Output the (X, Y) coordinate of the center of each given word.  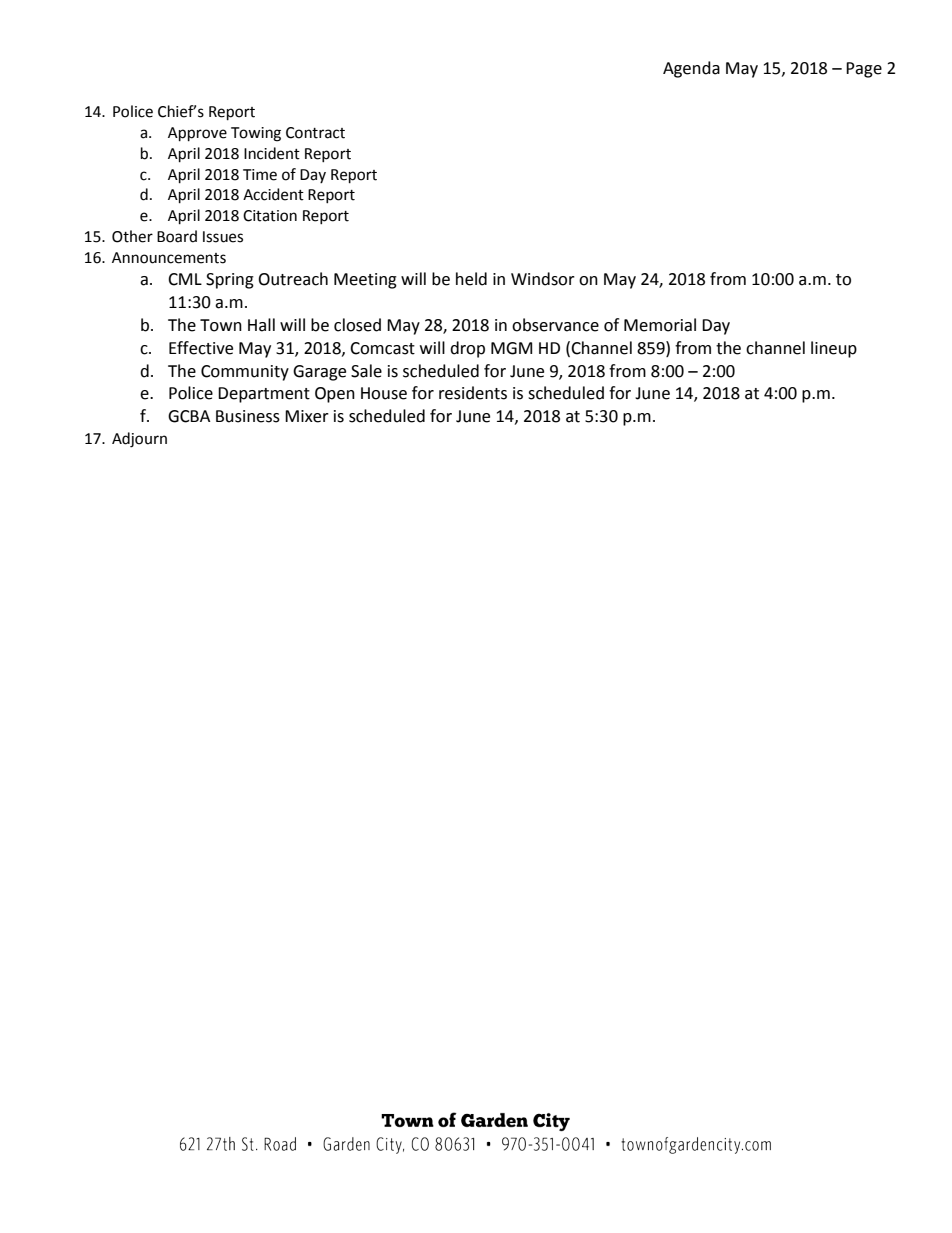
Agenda (691, 69)
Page (864, 70)
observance (555, 325)
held (471, 279)
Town (221, 325)
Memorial (660, 325)
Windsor (543, 279)
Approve (197, 134)
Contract (315, 133)
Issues (223, 237)
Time (260, 175)
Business (248, 416)
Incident (272, 153)
